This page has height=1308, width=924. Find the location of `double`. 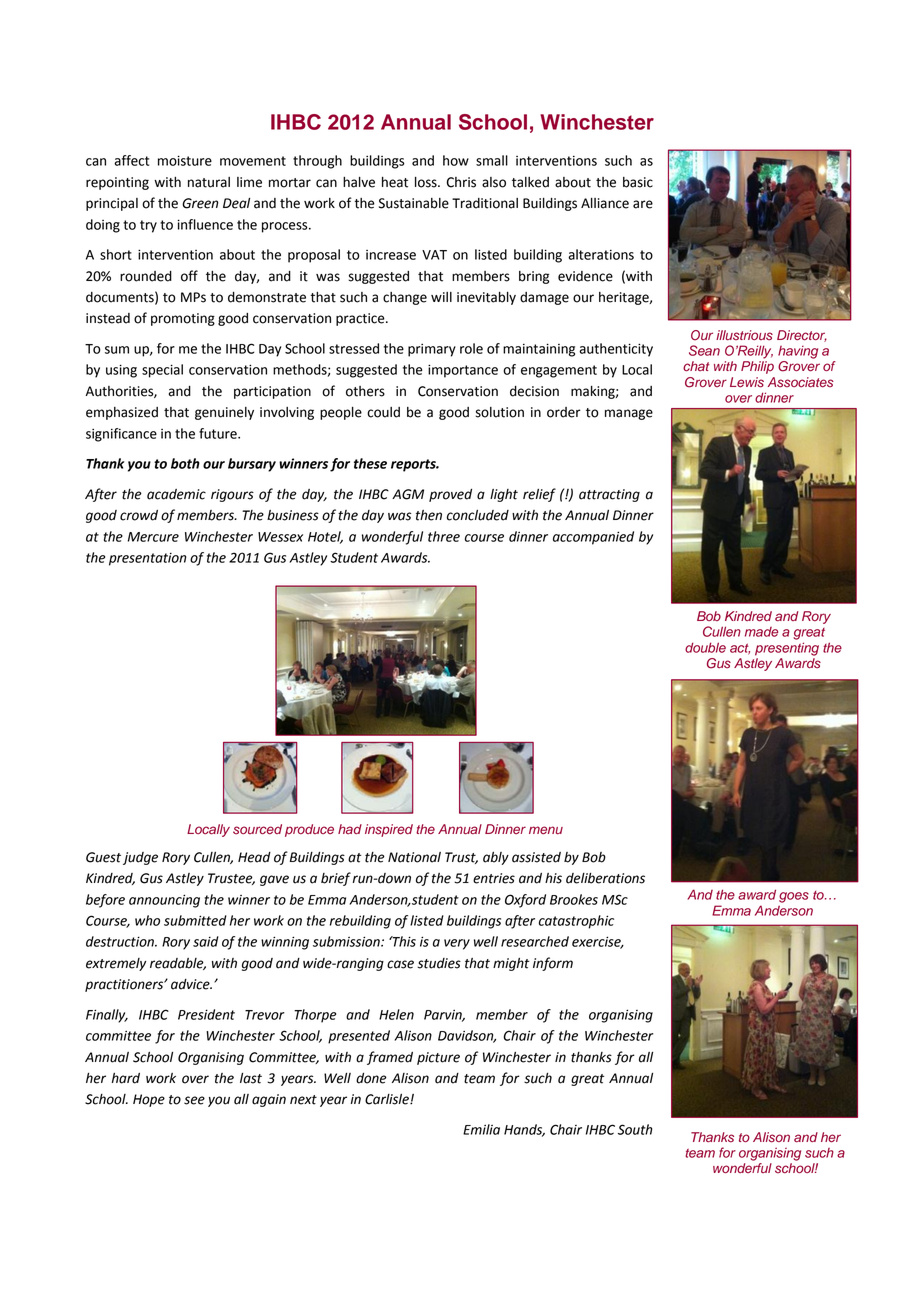

double is located at coordinates (705, 647).
